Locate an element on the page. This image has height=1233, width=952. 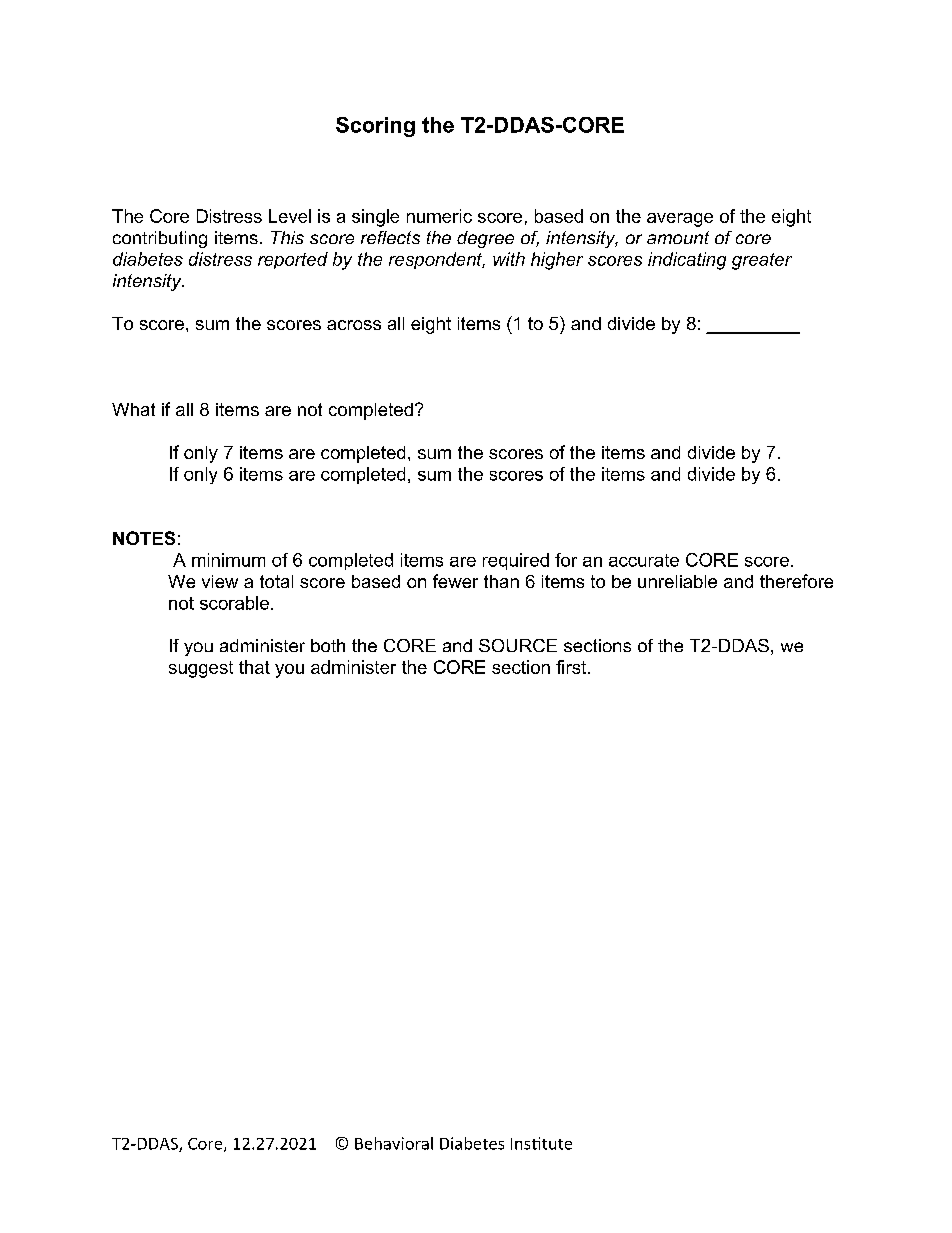
Behavioral is located at coordinates (394, 1143).
